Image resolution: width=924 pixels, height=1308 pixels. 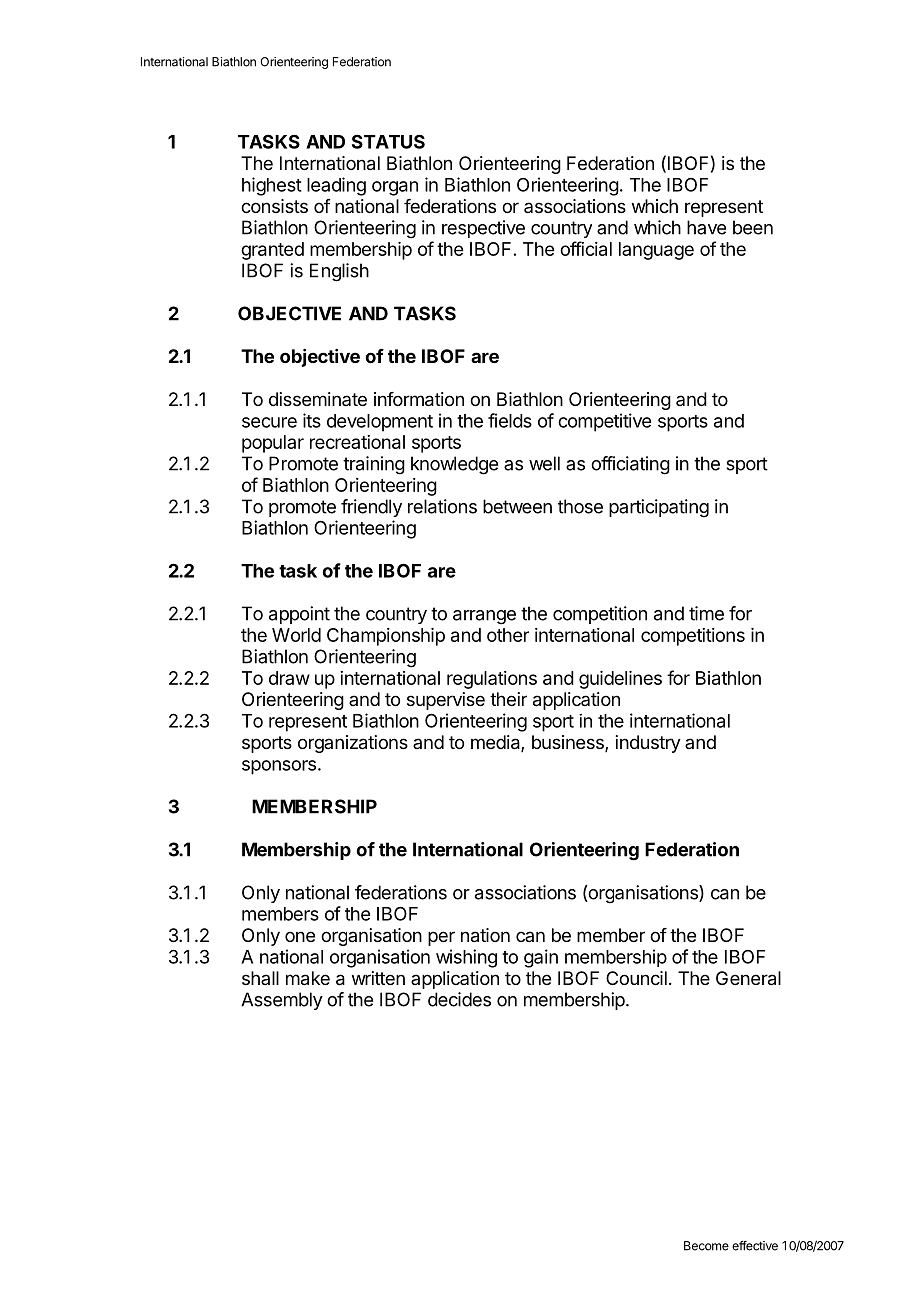 I want to click on make, so click(x=308, y=978).
